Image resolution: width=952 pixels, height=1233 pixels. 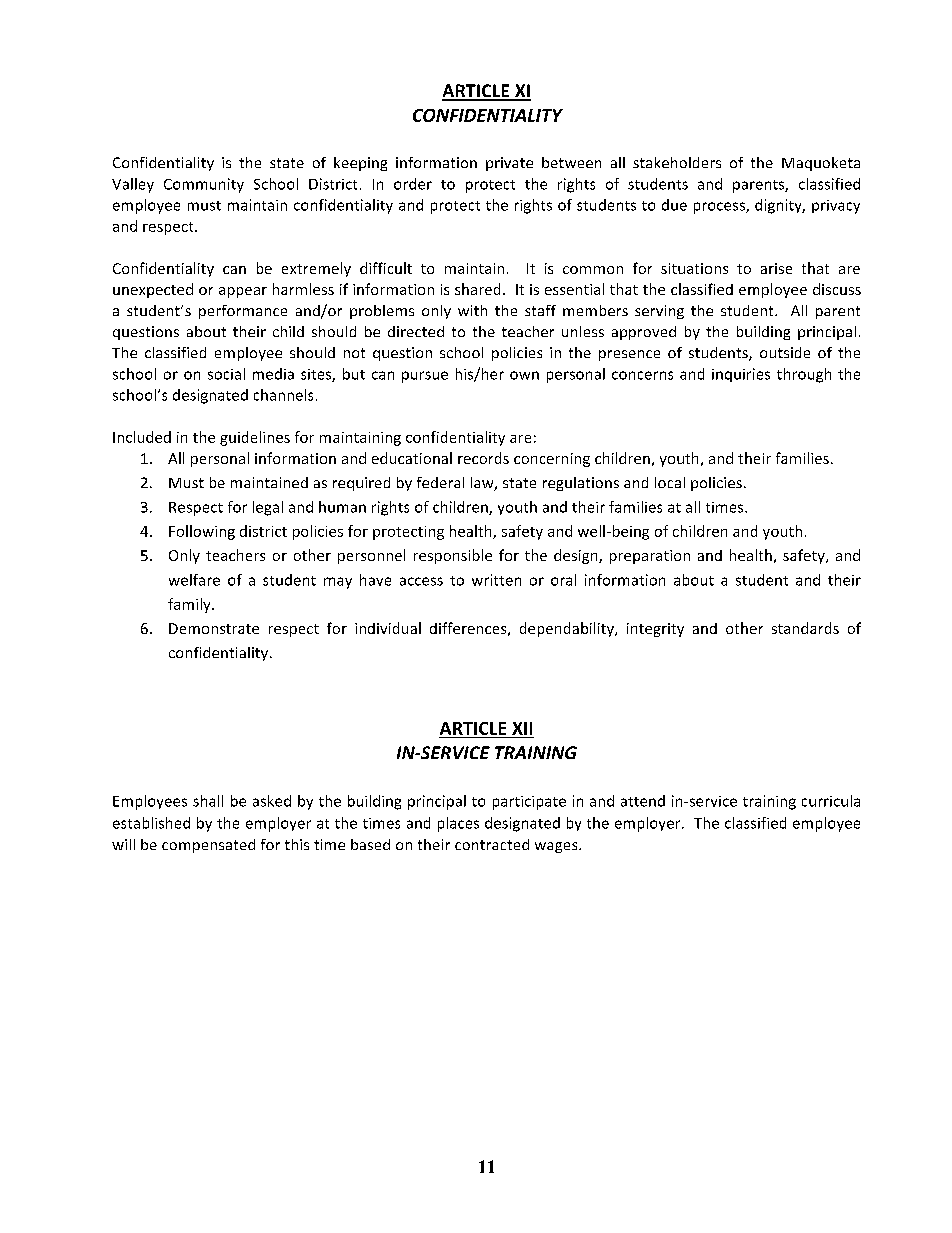 What do you see at coordinates (204, 185) in the page?
I see `Community` at bounding box center [204, 185].
